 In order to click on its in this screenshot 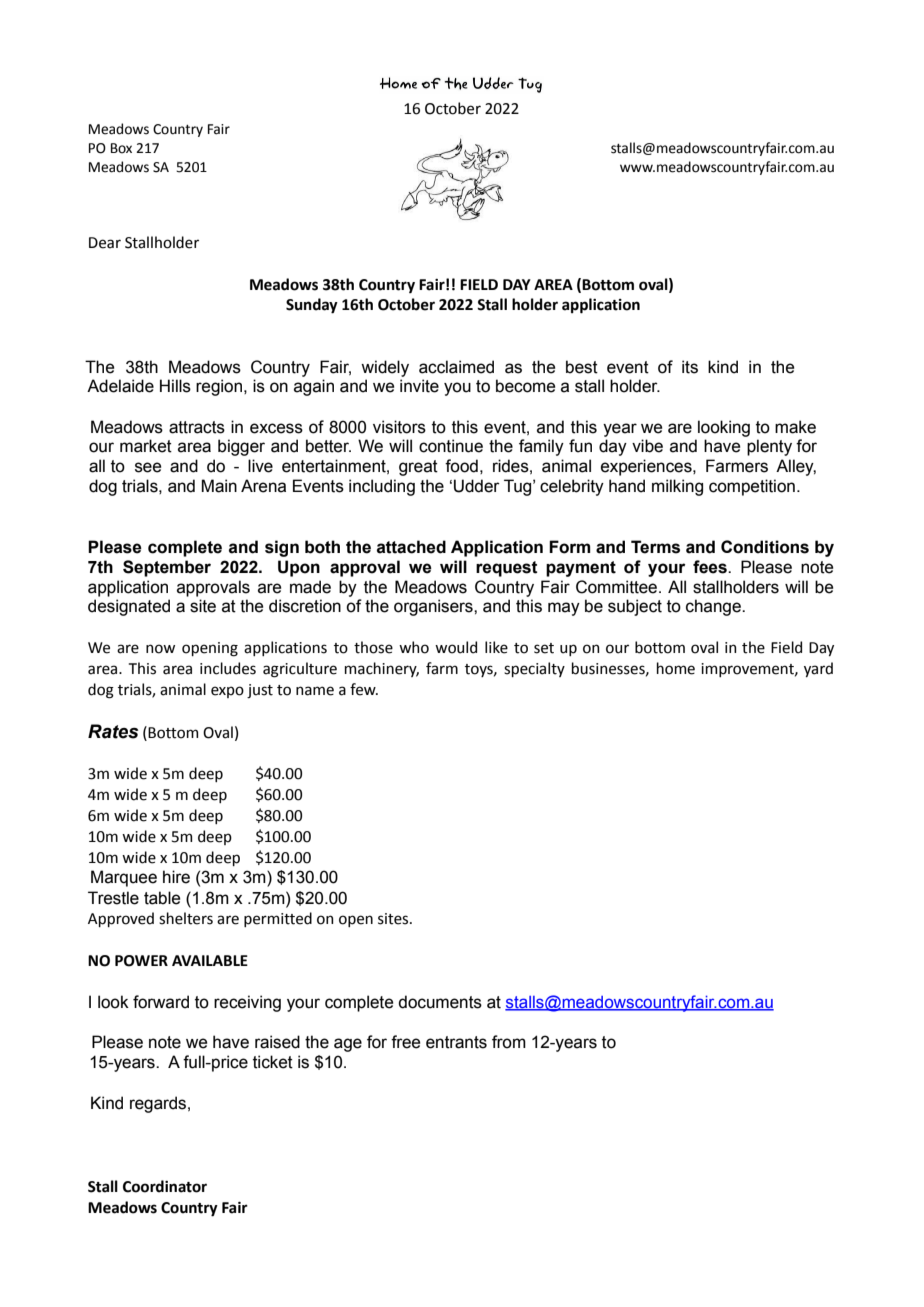, I will do `click(690, 367)`.
